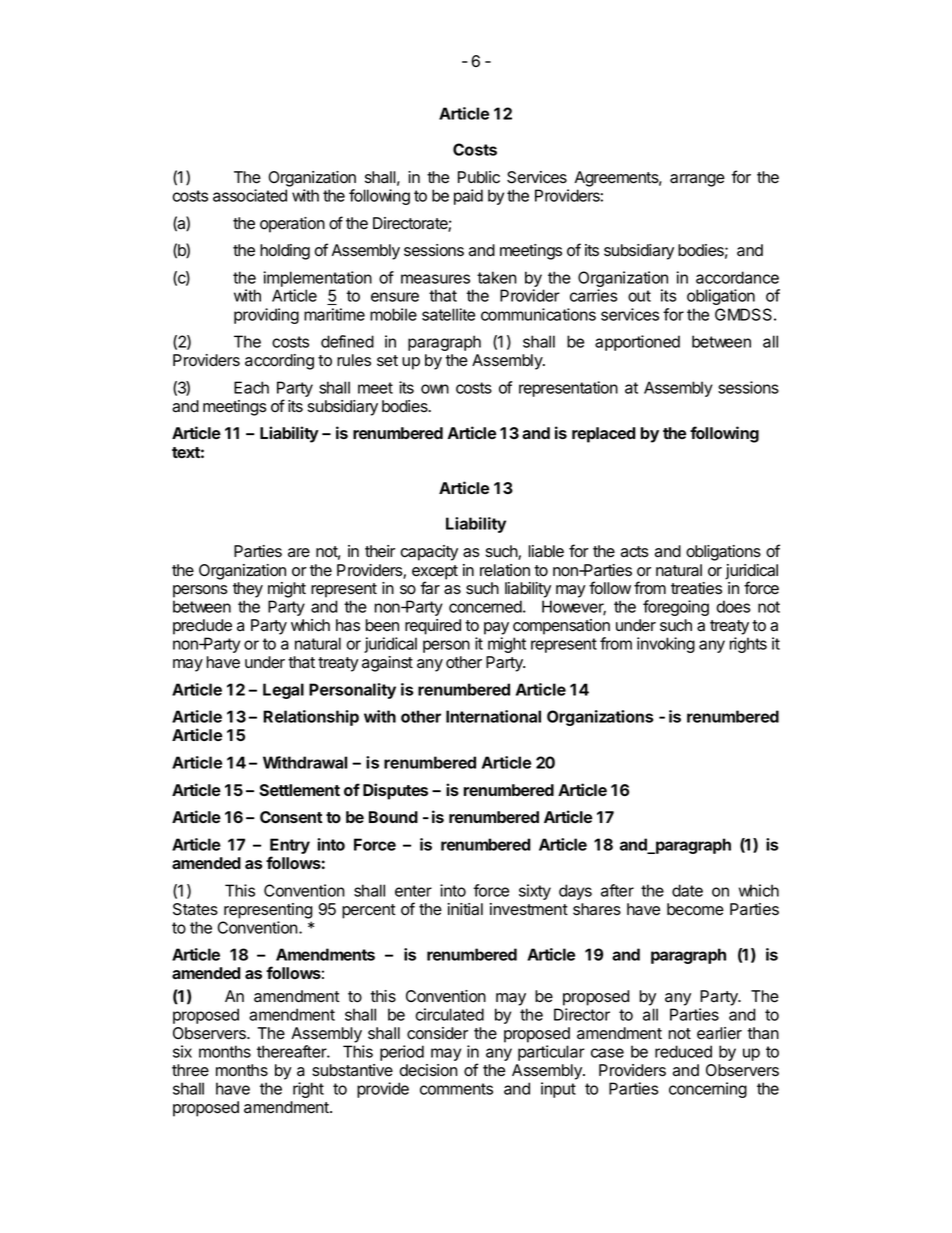  Describe the element at coordinates (190, 1070) in the image. I see `three` at that location.
